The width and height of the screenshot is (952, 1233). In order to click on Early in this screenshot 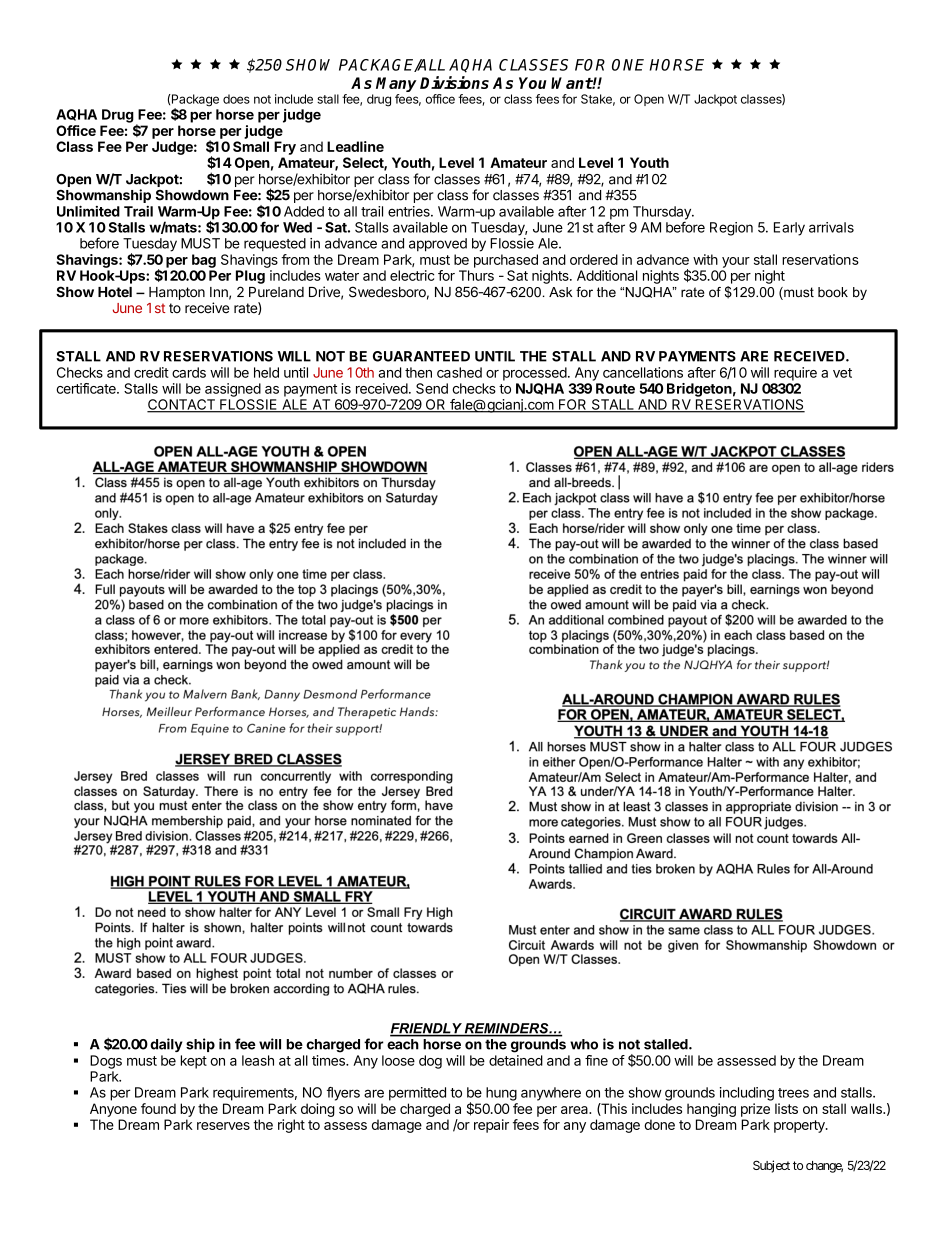, I will do `click(789, 229)`.
